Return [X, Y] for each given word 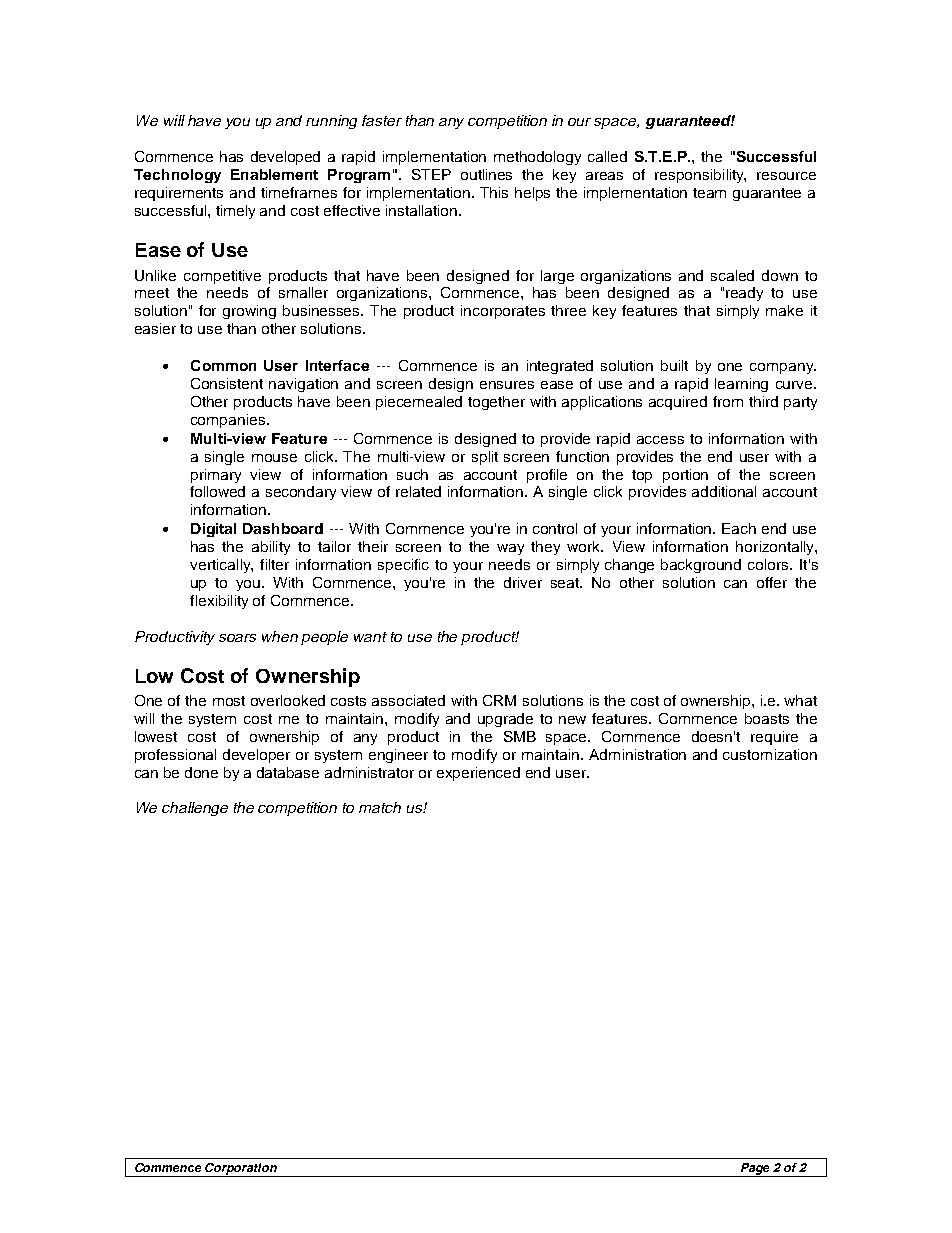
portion [685, 476]
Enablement [274, 174]
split [485, 458]
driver [523, 582]
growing [249, 312]
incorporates [503, 312]
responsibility [700, 176]
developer [256, 756]
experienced [478, 774]
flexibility [219, 602]
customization [770, 754]
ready [744, 294]
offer [772, 582]
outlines [486, 174]
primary [216, 476]
